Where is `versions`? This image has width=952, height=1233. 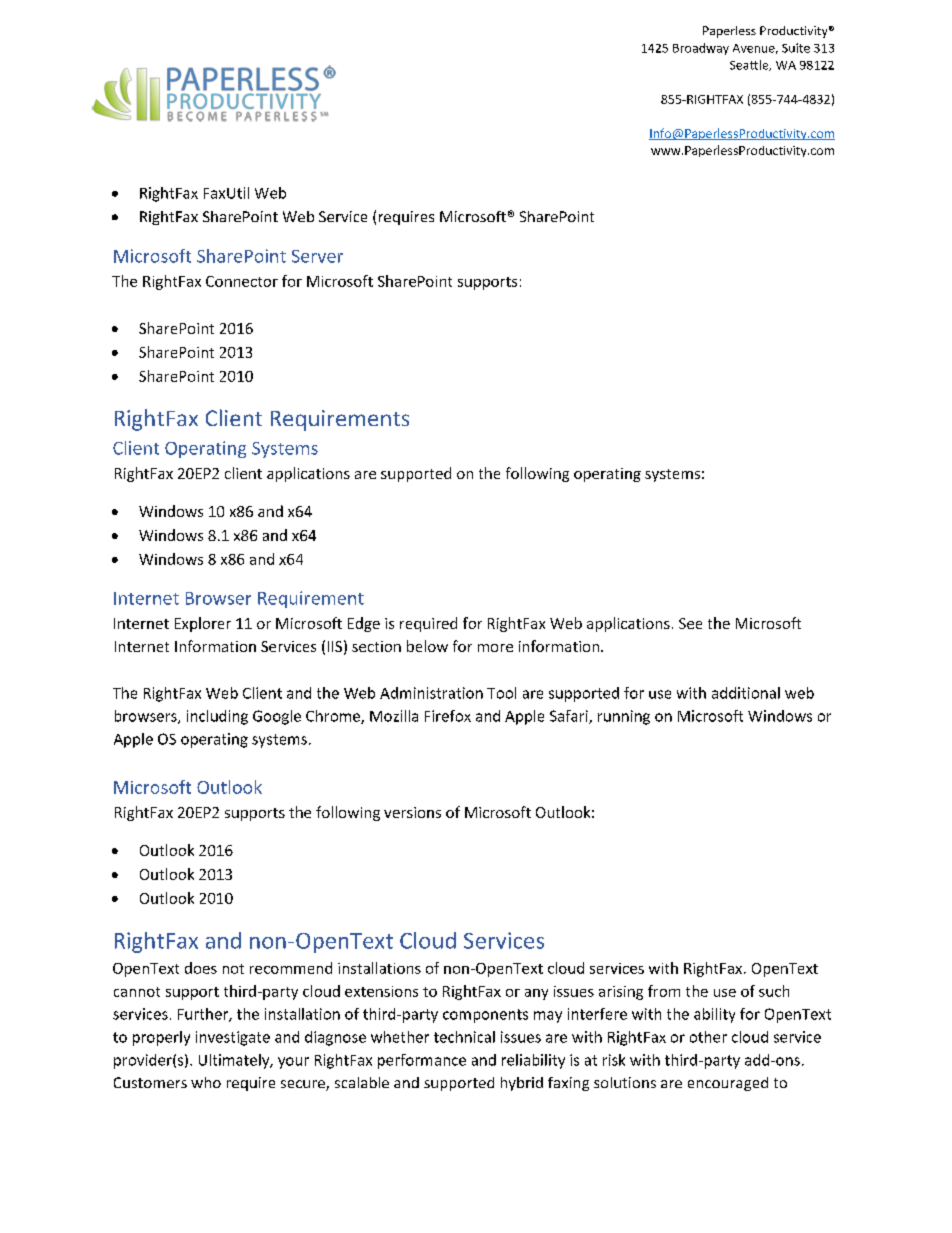
versions is located at coordinates (412, 812).
